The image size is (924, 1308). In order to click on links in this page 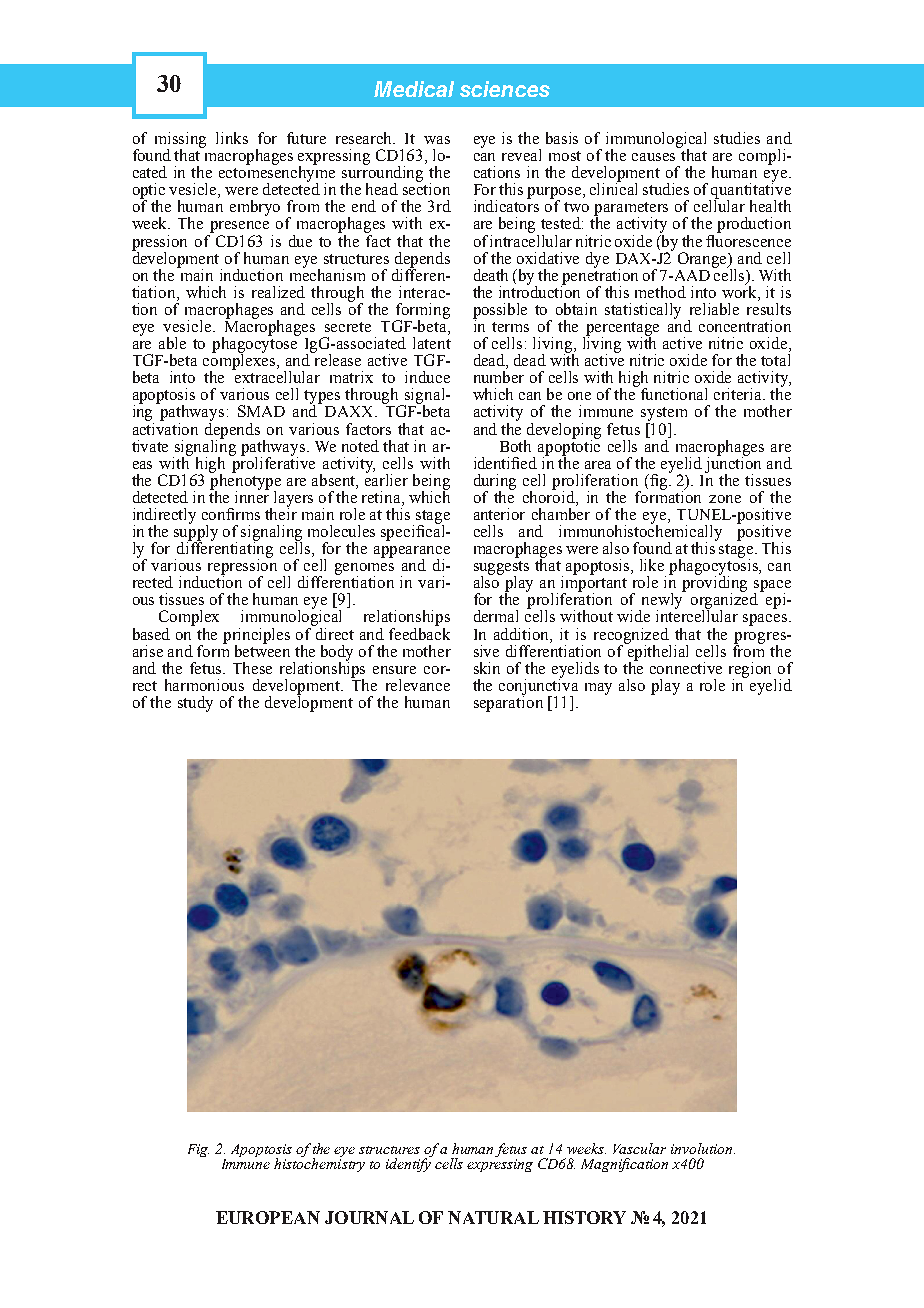, I will do `click(232, 138)`.
